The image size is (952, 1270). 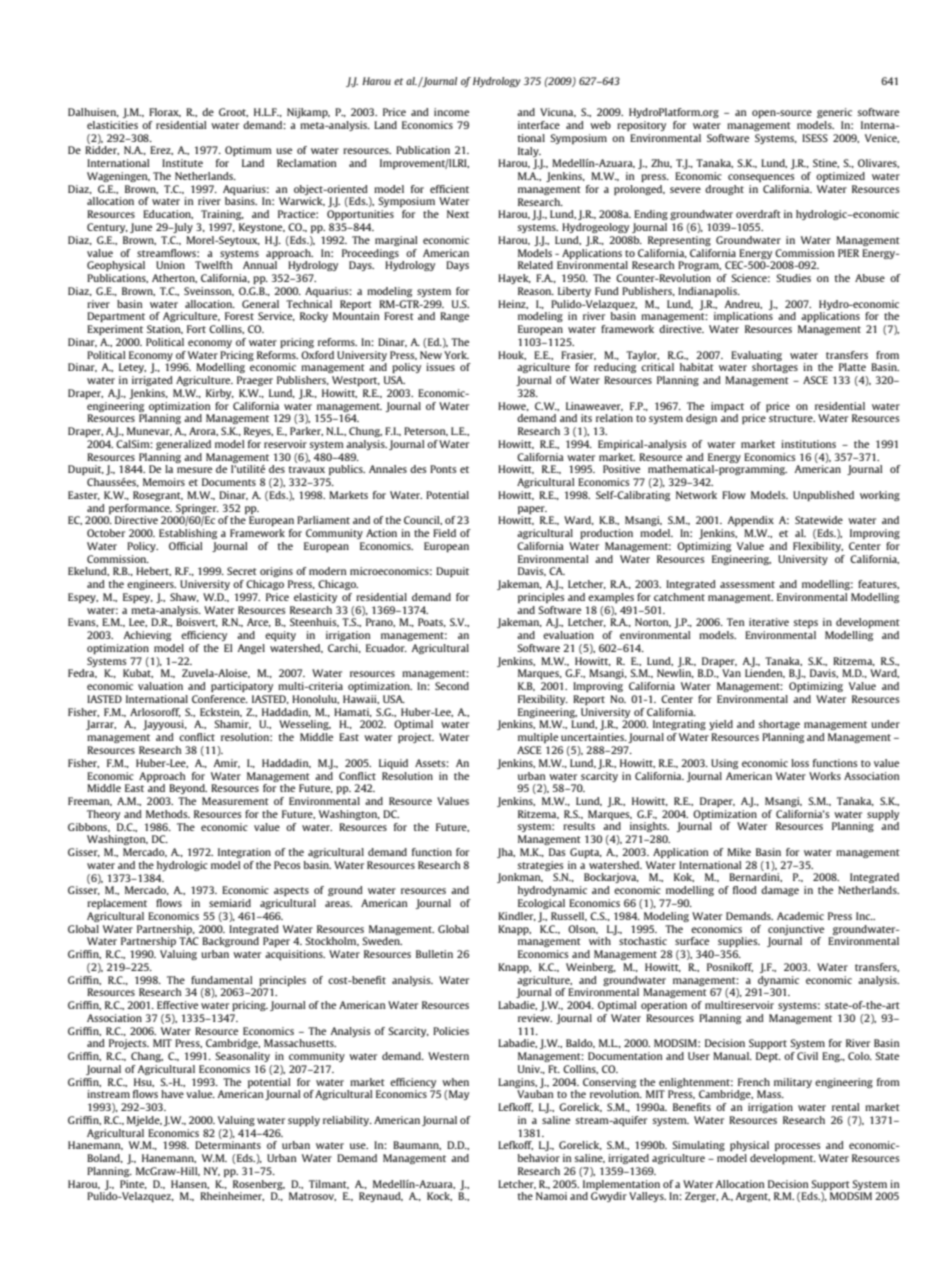 I want to click on Methods, so click(x=168, y=814).
